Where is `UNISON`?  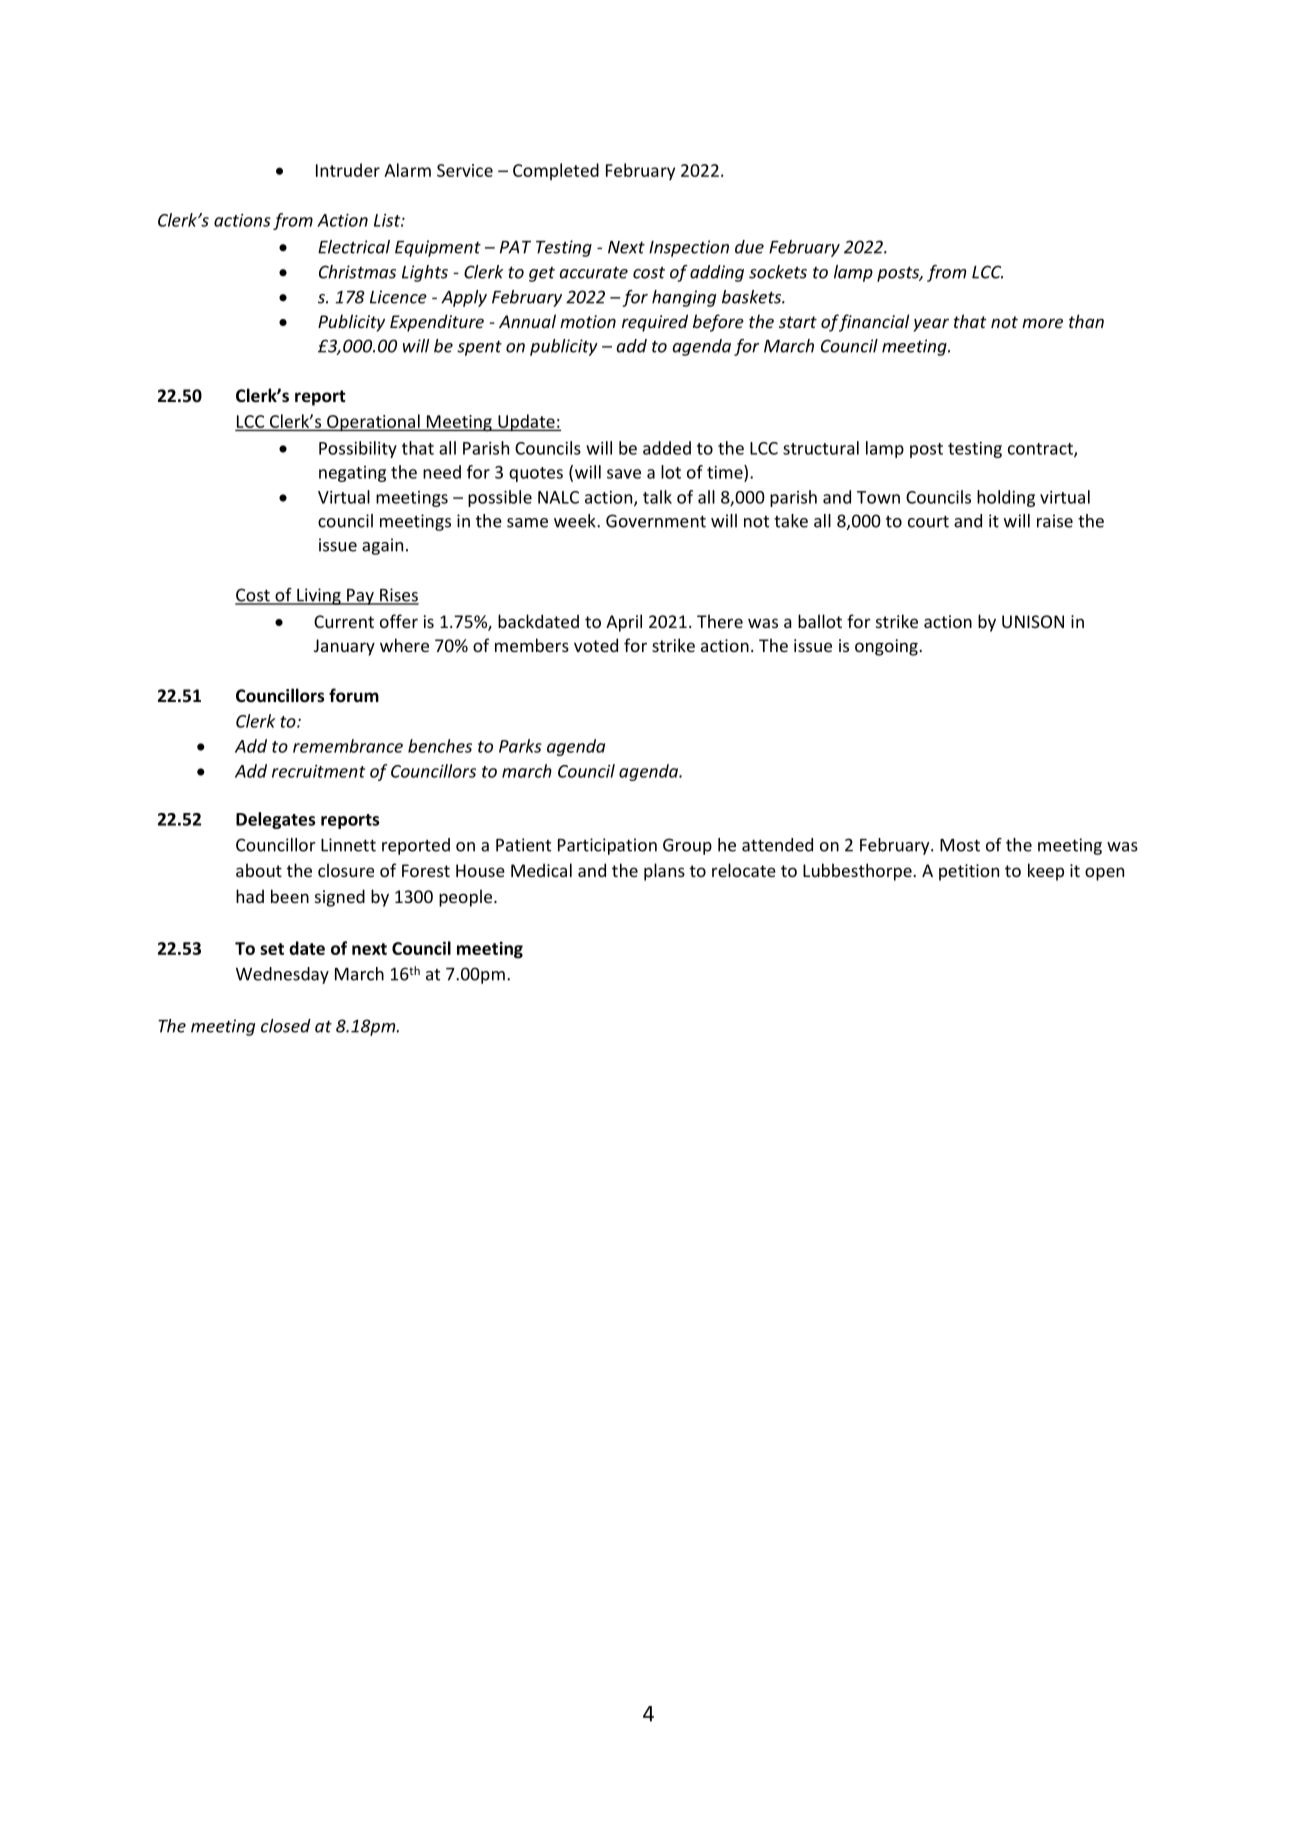
UNISON is located at coordinates (1033, 621).
